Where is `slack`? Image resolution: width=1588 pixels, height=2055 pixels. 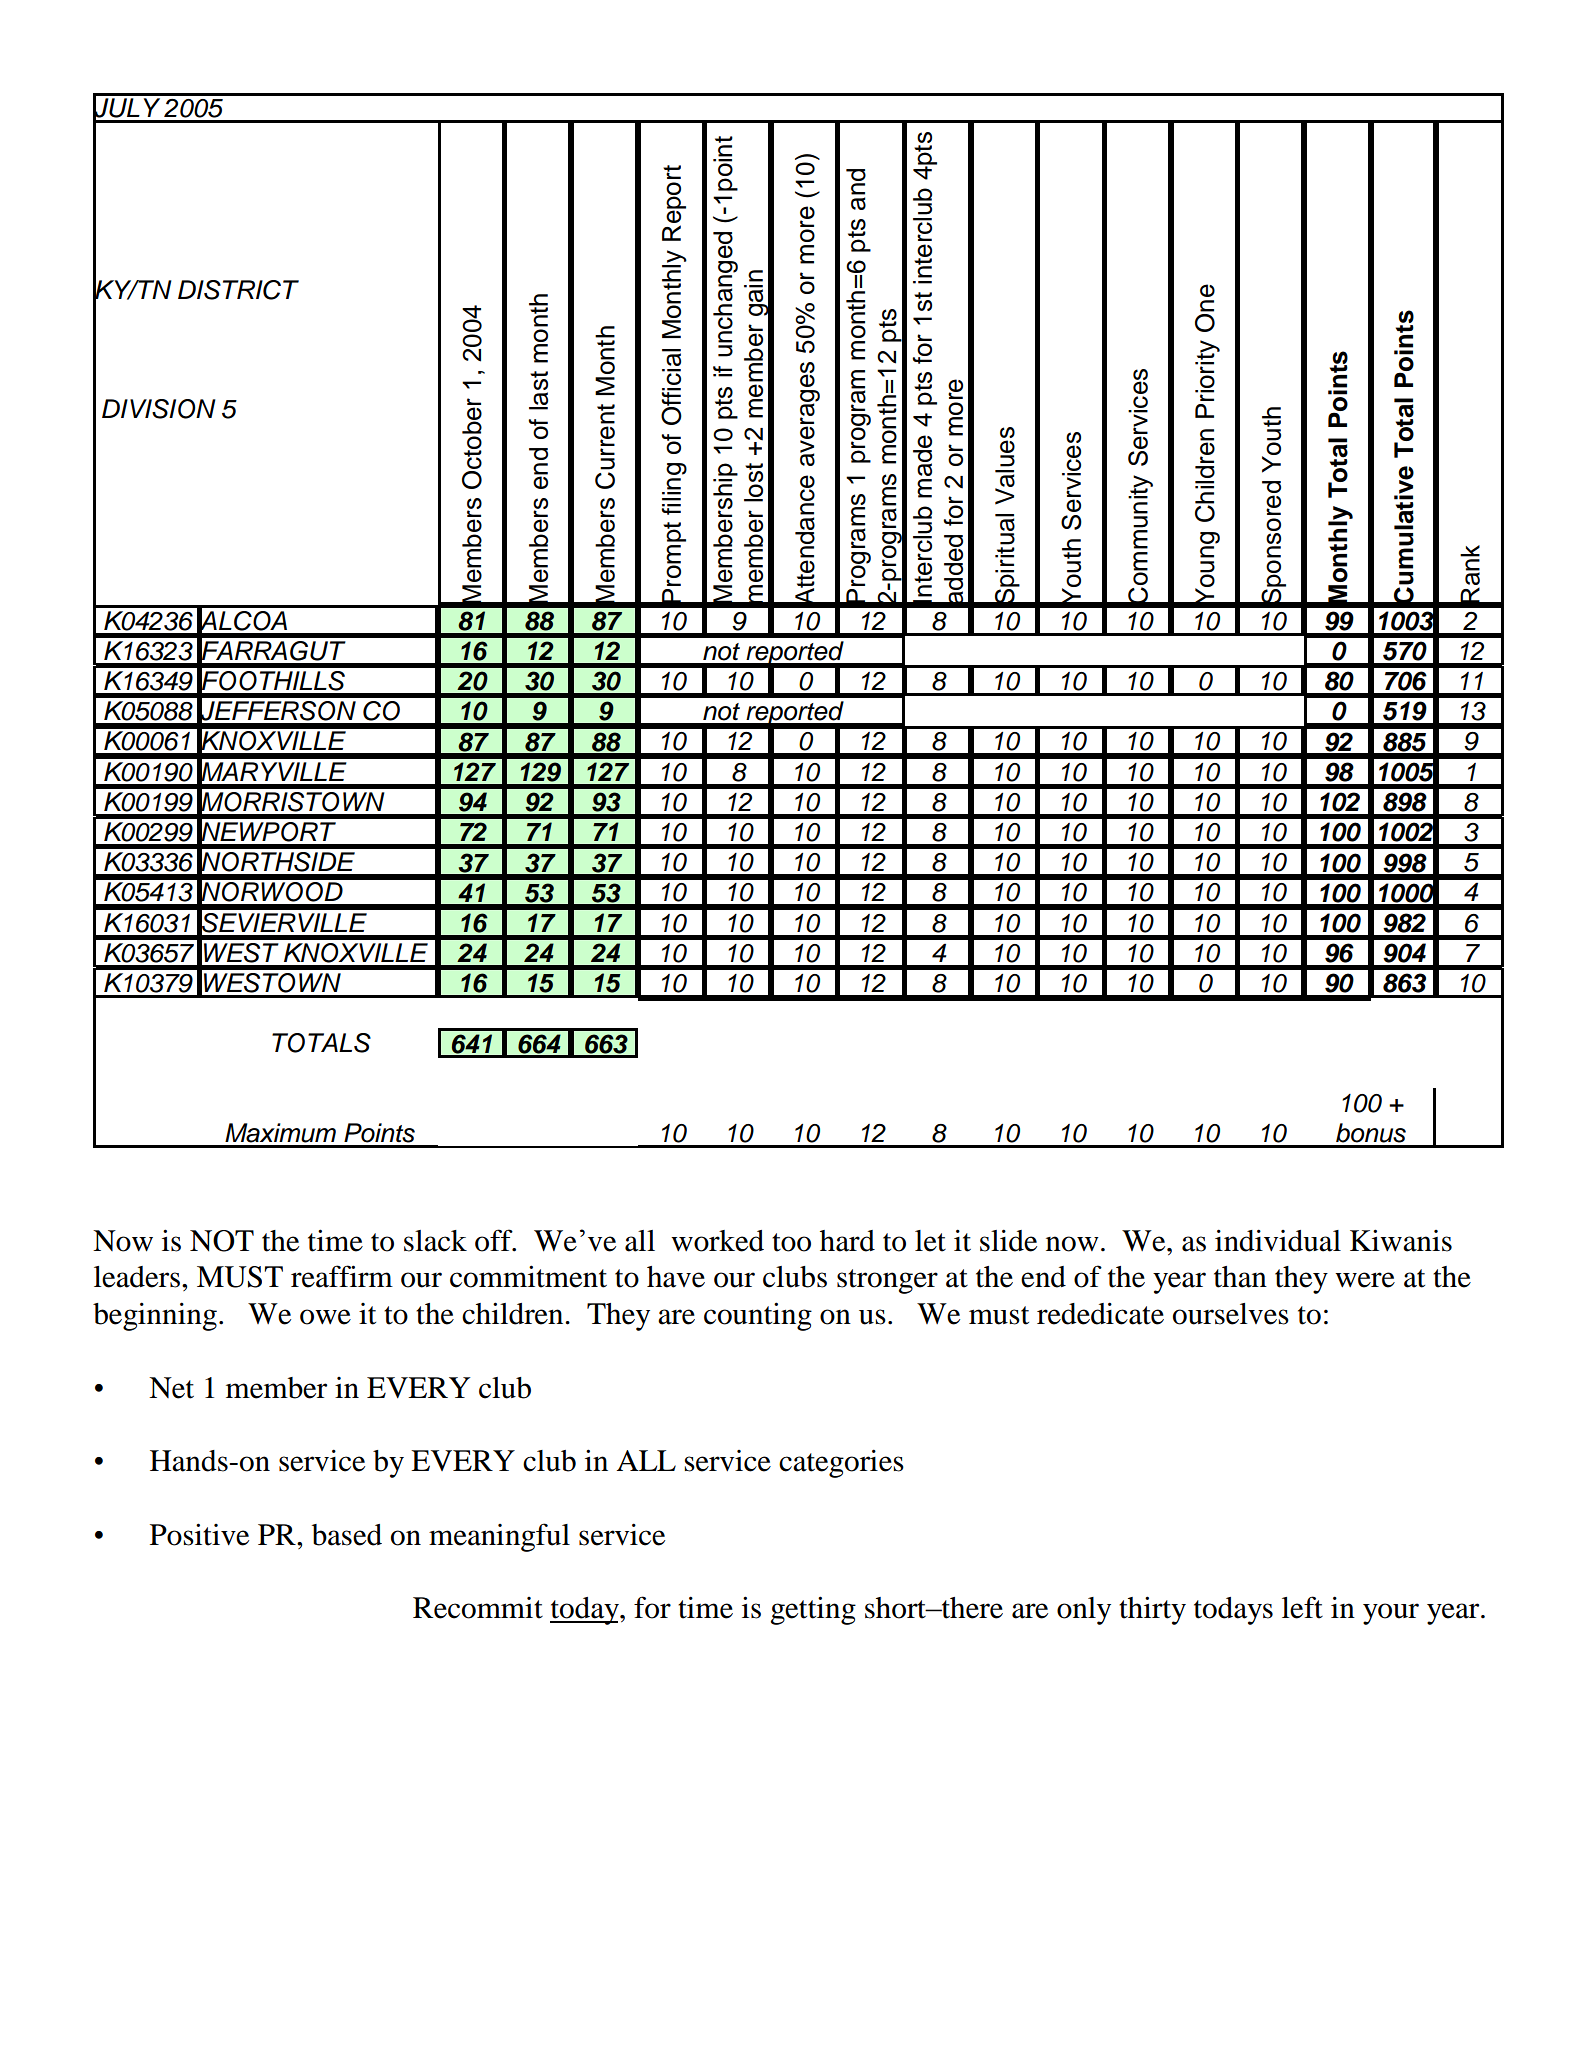
slack is located at coordinates (435, 1241).
